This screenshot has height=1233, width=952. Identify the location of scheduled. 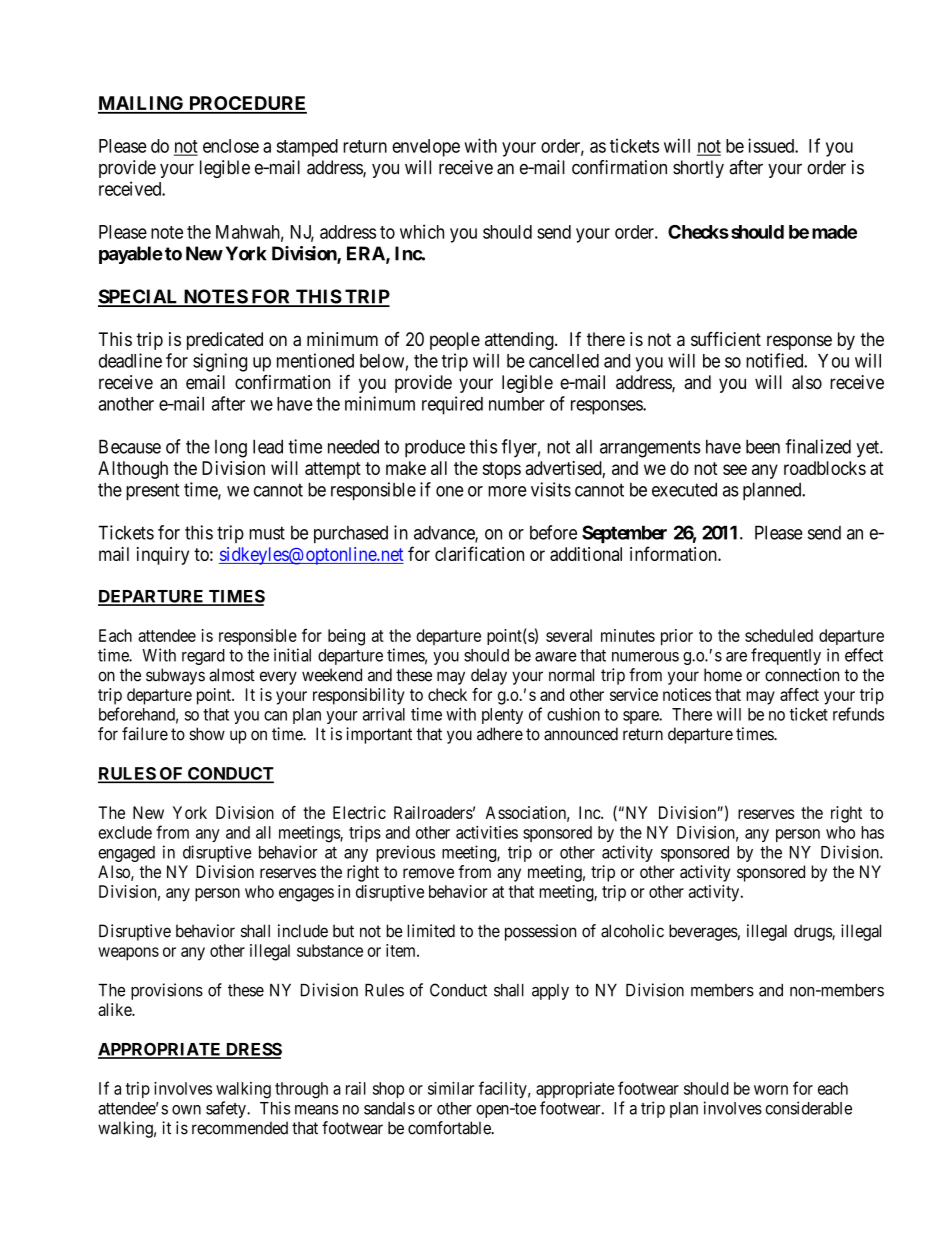
(779, 635).
